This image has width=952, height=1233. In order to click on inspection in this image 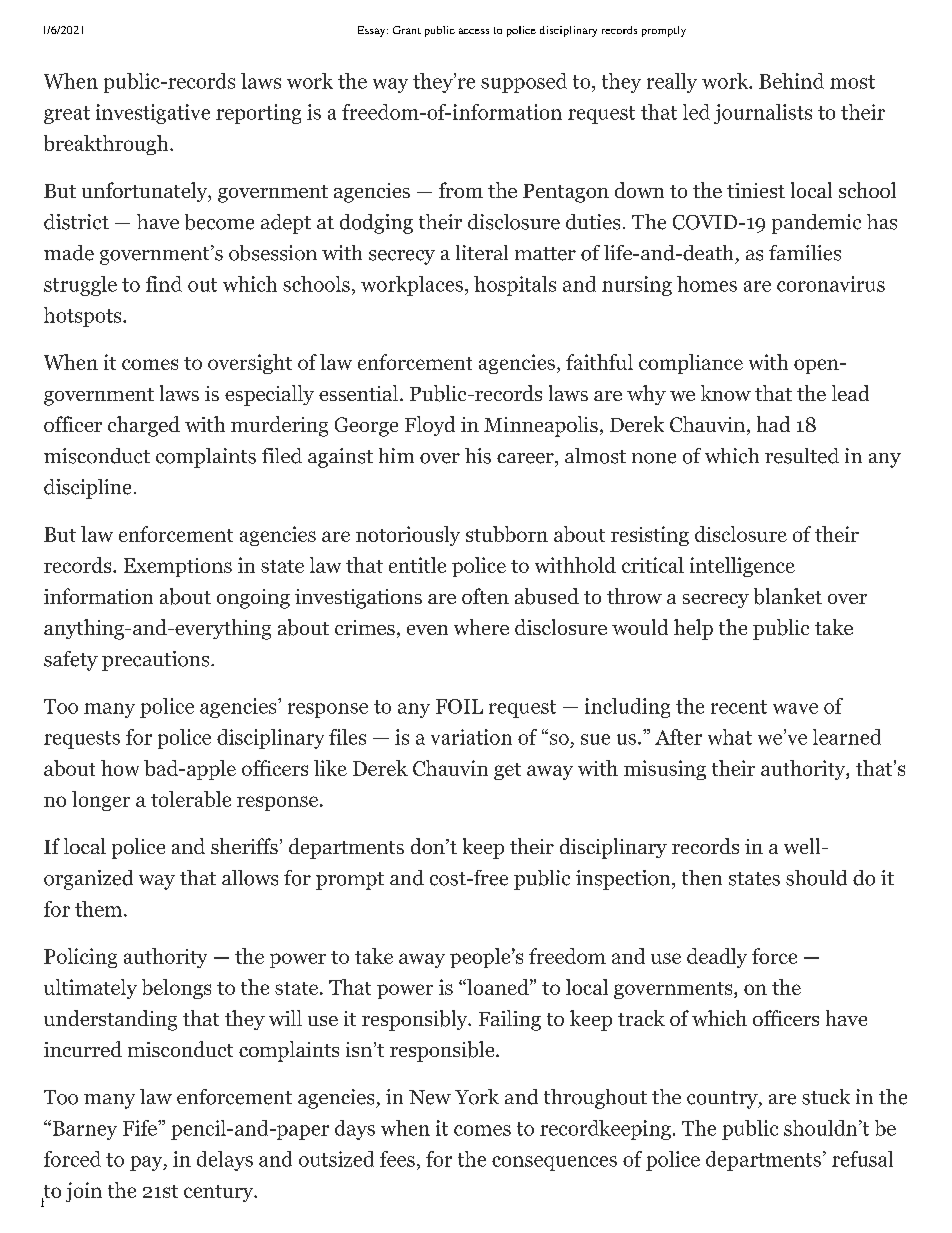, I will do `click(623, 880)`.
